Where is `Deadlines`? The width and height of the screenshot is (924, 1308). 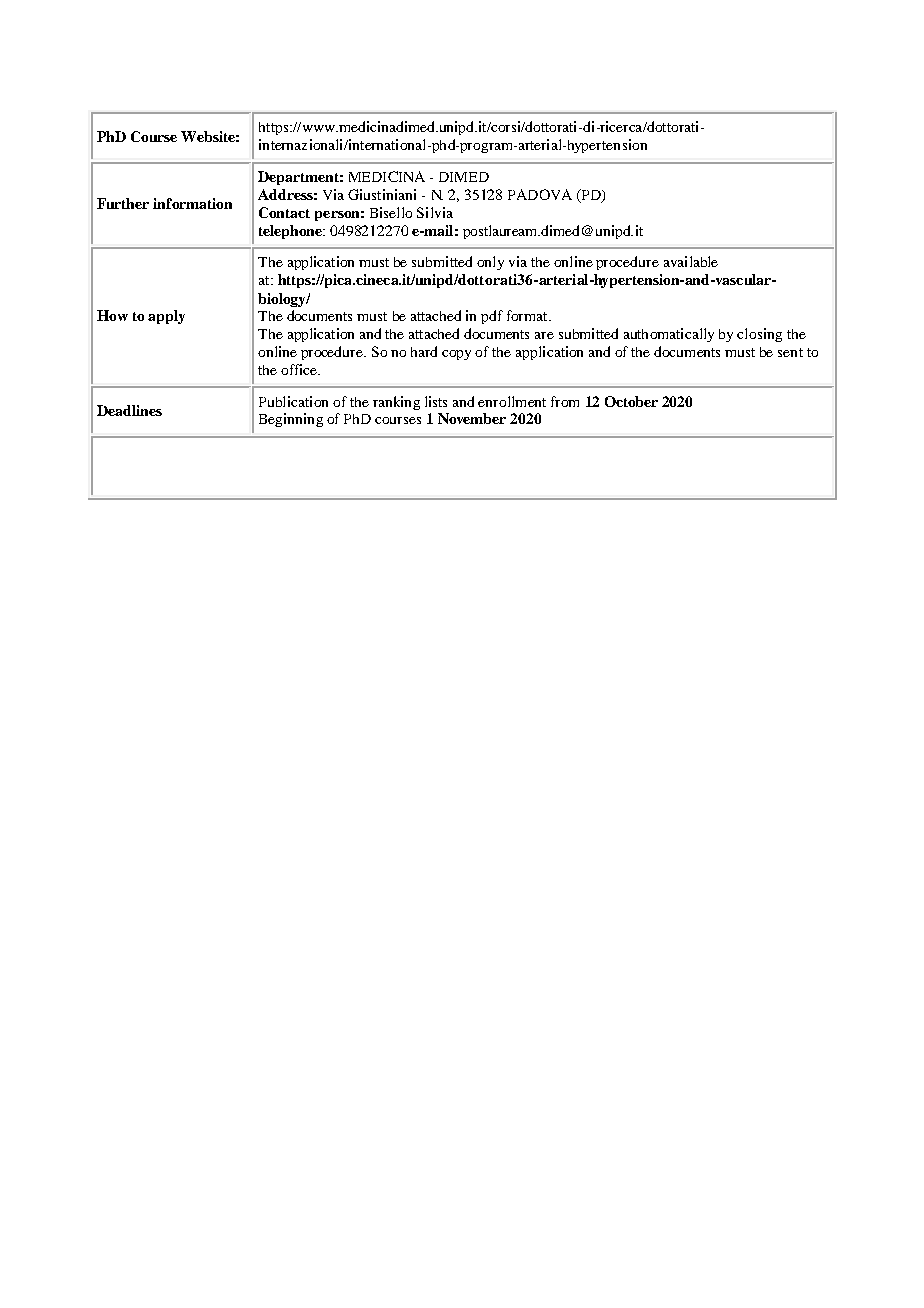
Deadlines is located at coordinates (129, 410).
